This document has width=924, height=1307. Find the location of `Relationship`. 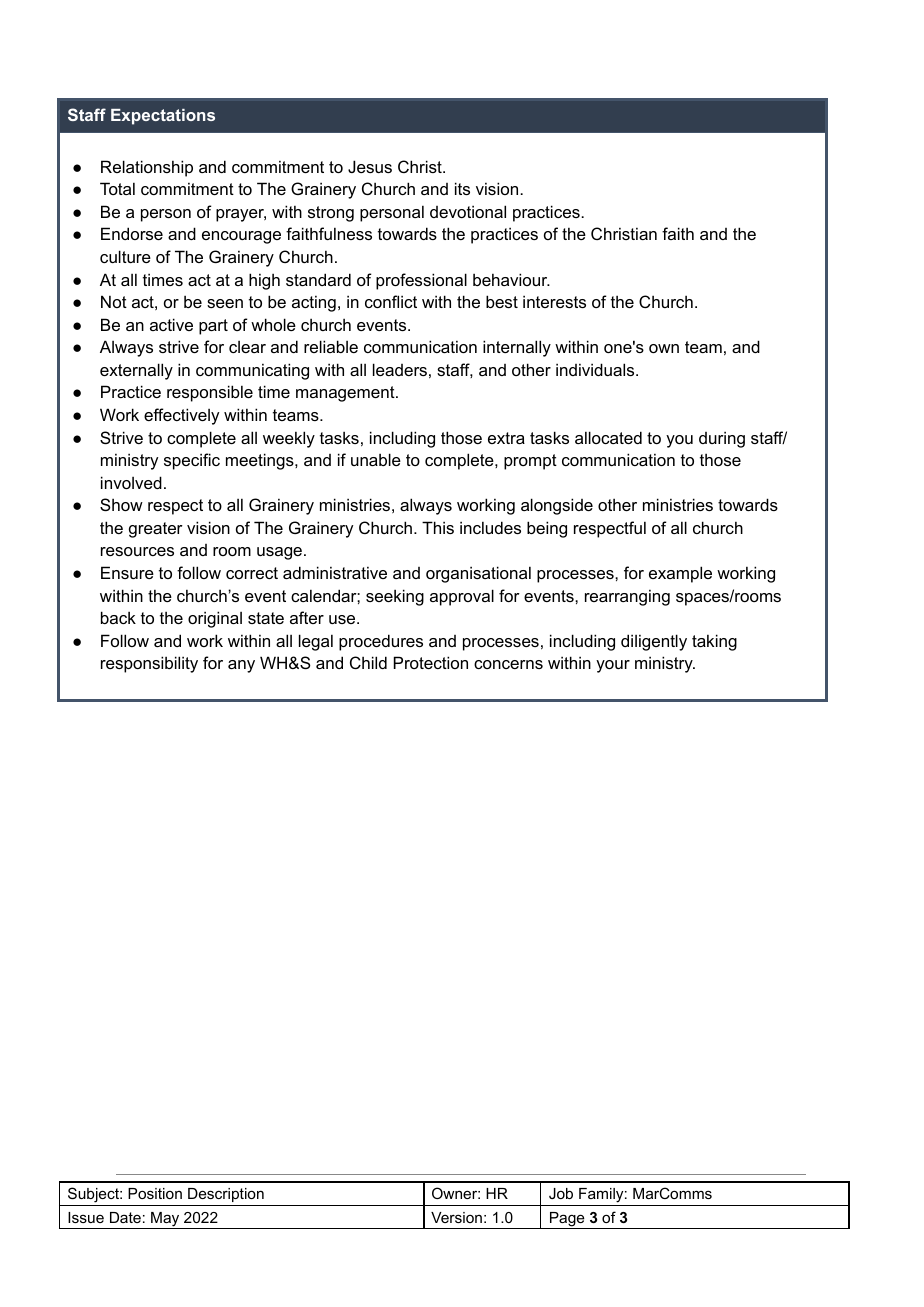

Relationship is located at coordinates (147, 168).
